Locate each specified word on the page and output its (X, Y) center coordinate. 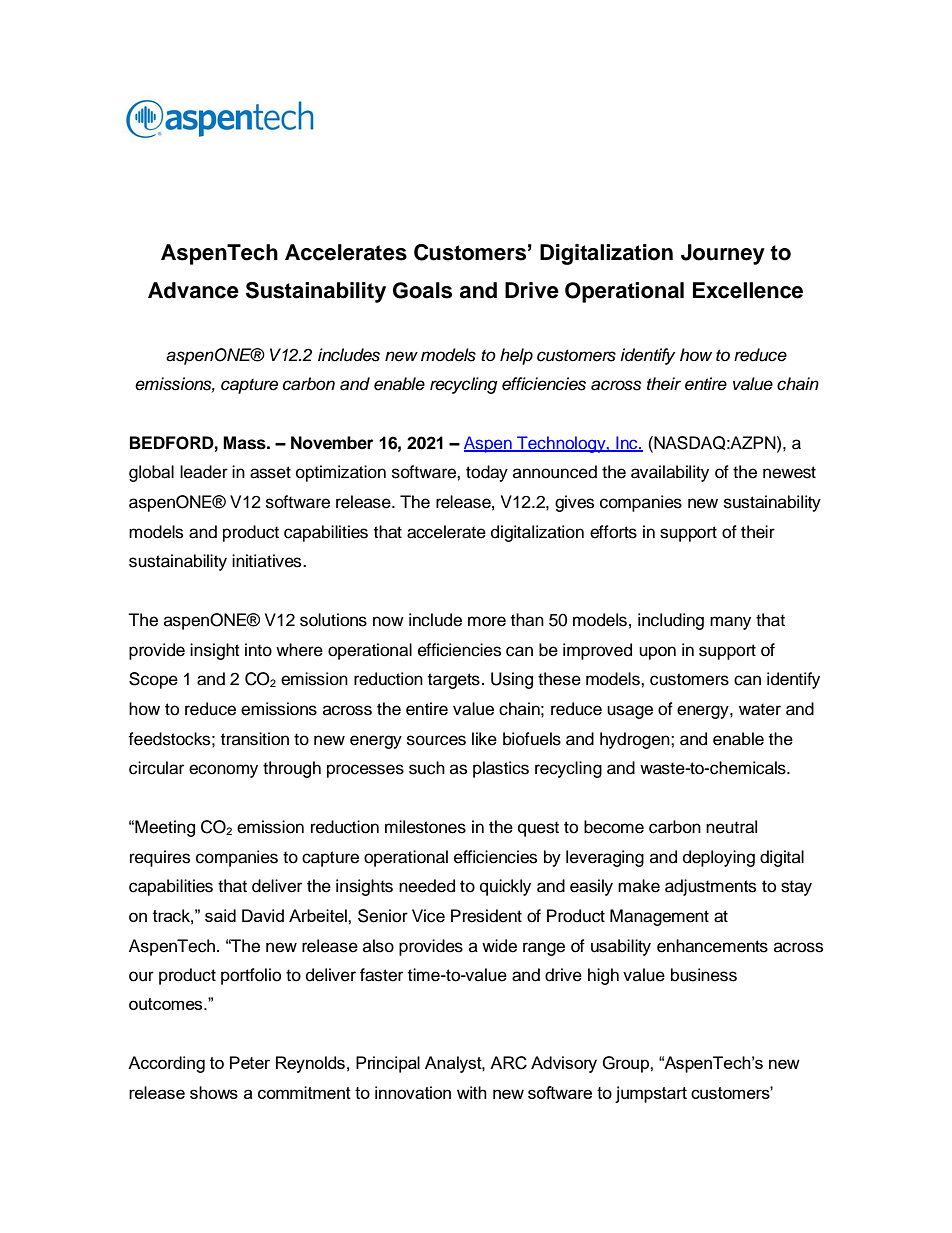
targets (454, 681)
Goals (422, 290)
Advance (193, 290)
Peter (250, 1062)
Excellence (748, 290)
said (220, 915)
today (487, 473)
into (258, 650)
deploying (719, 858)
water (760, 709)
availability (670, 473)
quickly (505, 887)
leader (204, 472)
